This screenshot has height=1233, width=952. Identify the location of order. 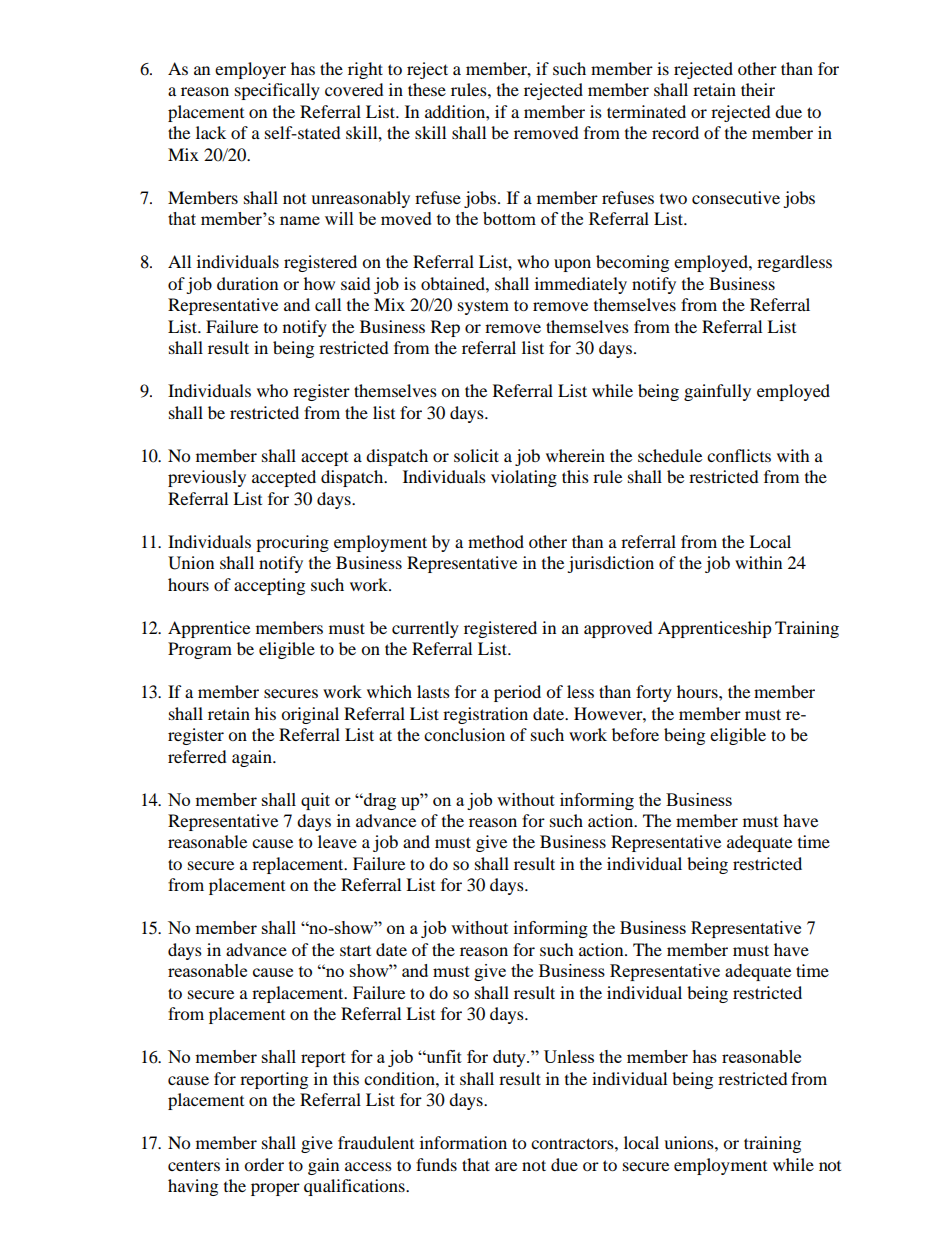
(264, 1164).
